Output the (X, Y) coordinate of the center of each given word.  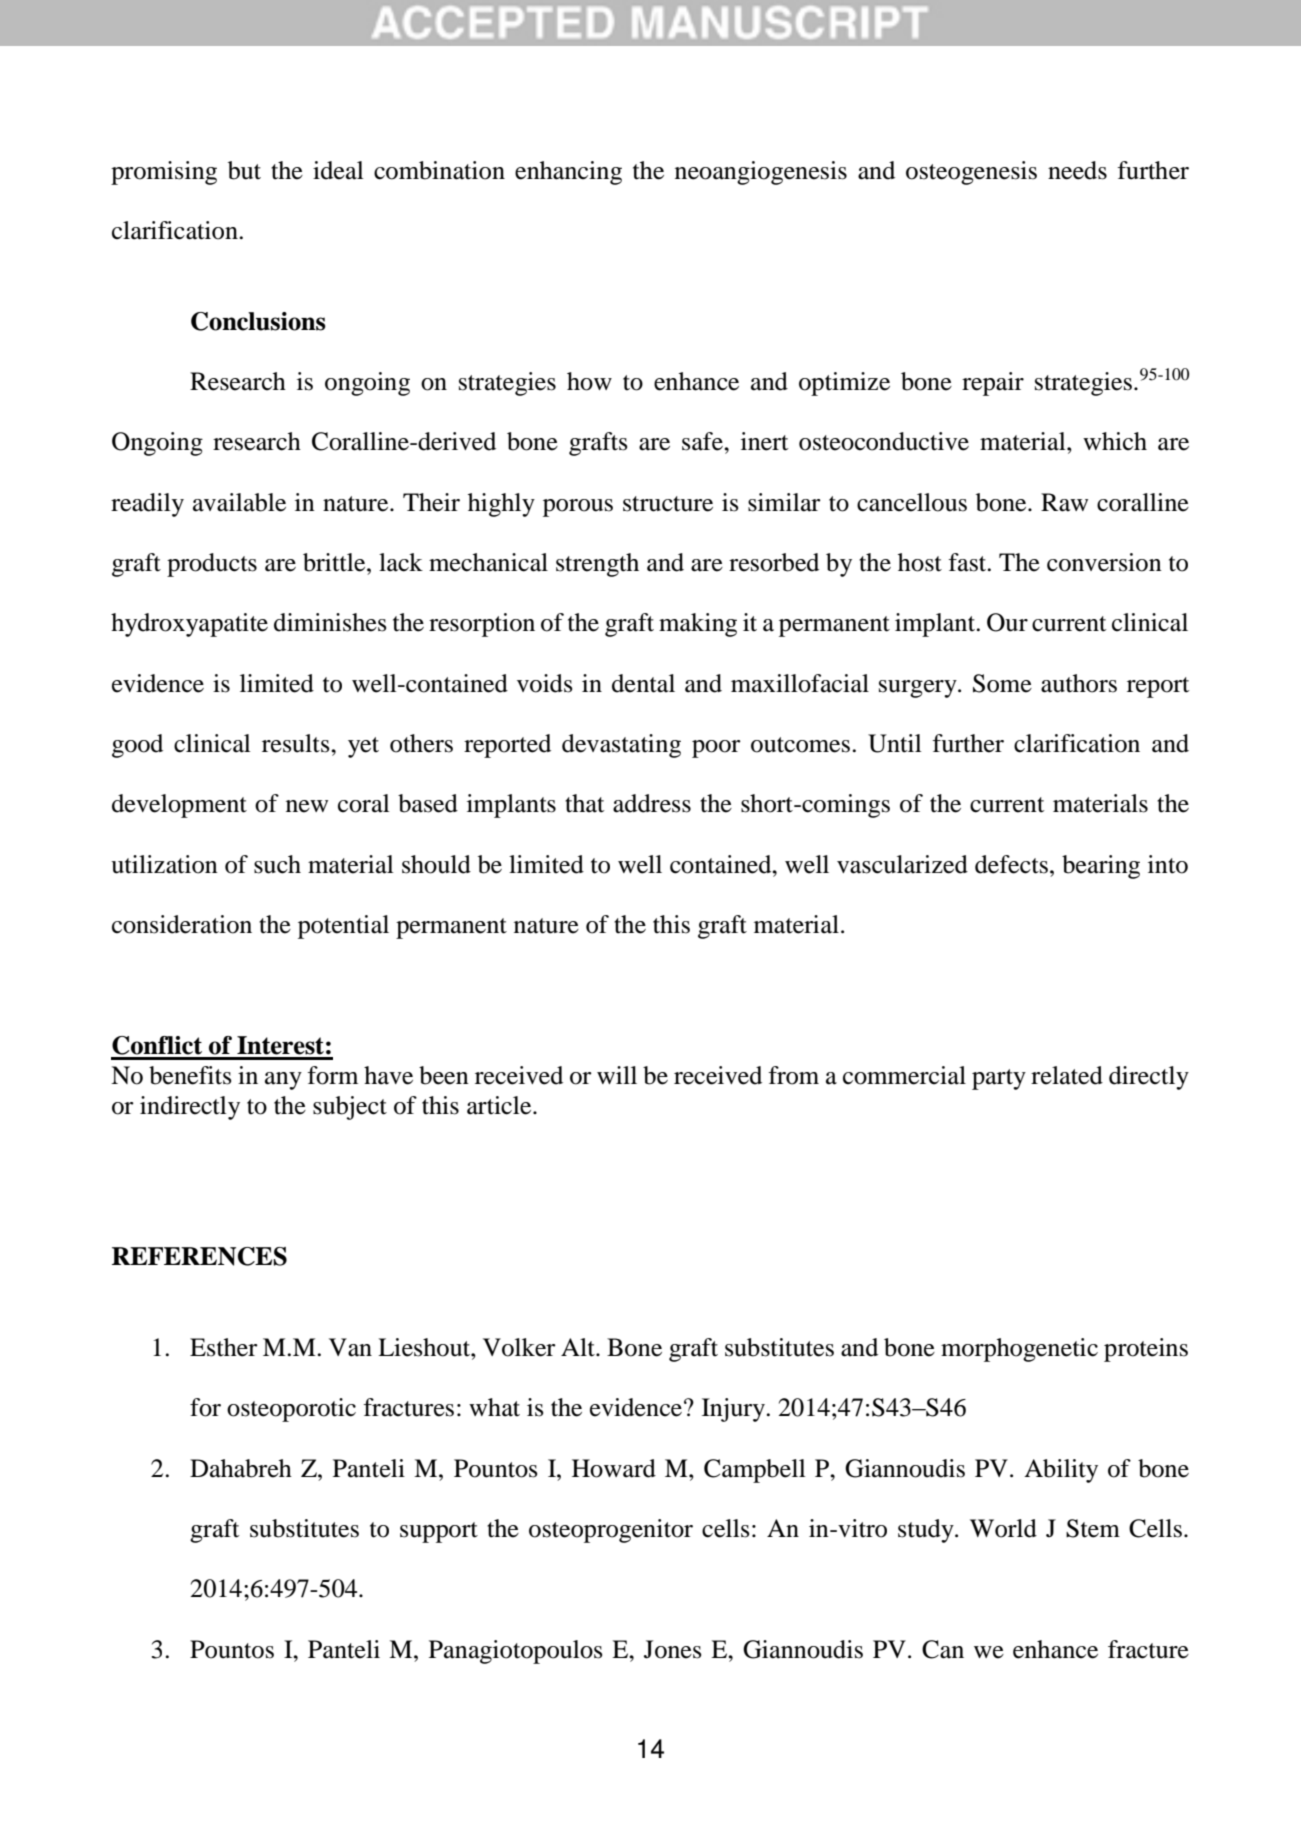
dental (643, 683)
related (1067, 1075)
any (283, 1081)
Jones (672, 1649)
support (439, 1532)
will (617, 1075)
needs (1077, 170)
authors (1079, 683)
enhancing (568, 173)
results (297, 743)
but (244, 170)
